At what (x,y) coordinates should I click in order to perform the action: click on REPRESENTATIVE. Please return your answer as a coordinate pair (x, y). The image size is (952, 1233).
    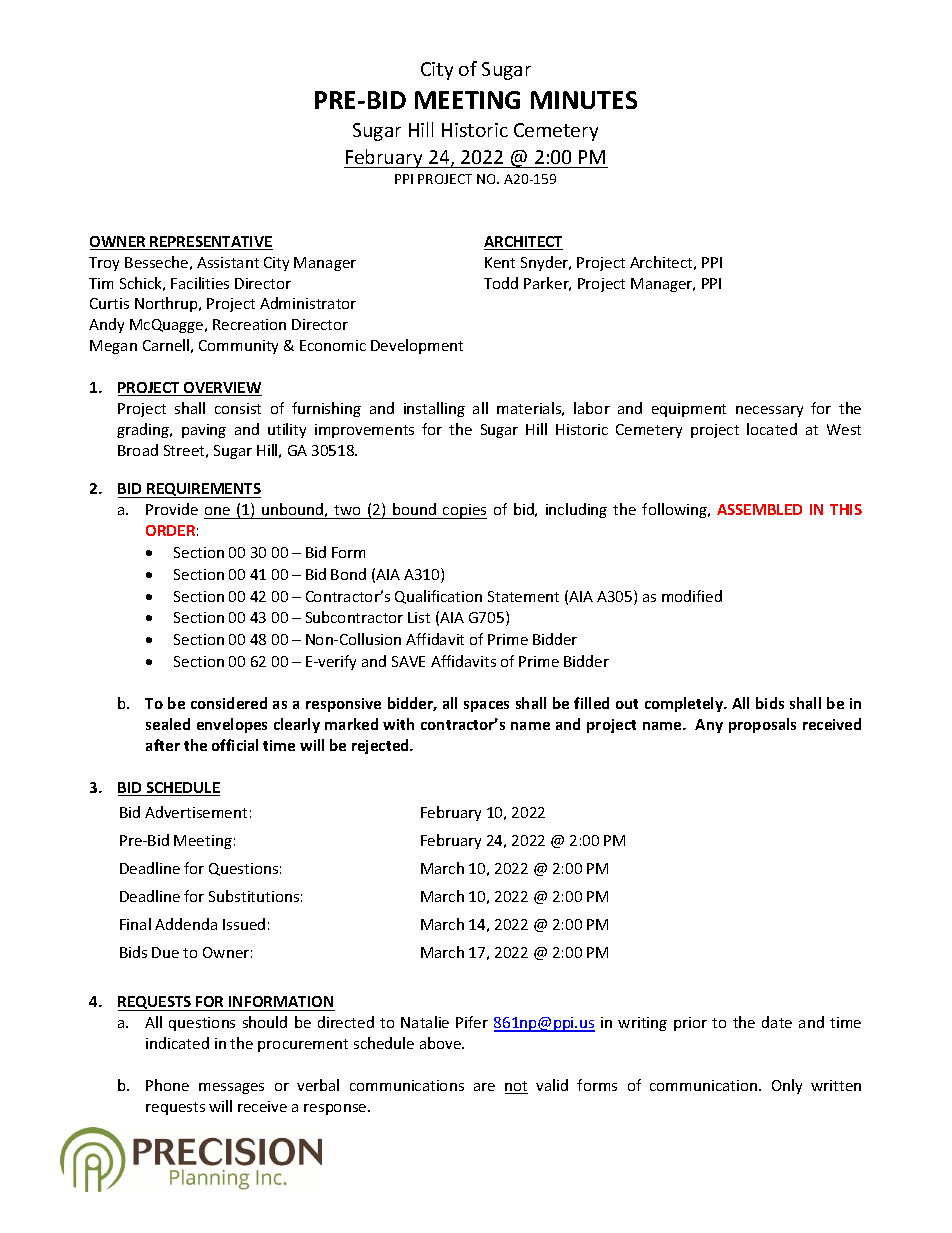
    Looking at the image, I should click on (211, 243).
